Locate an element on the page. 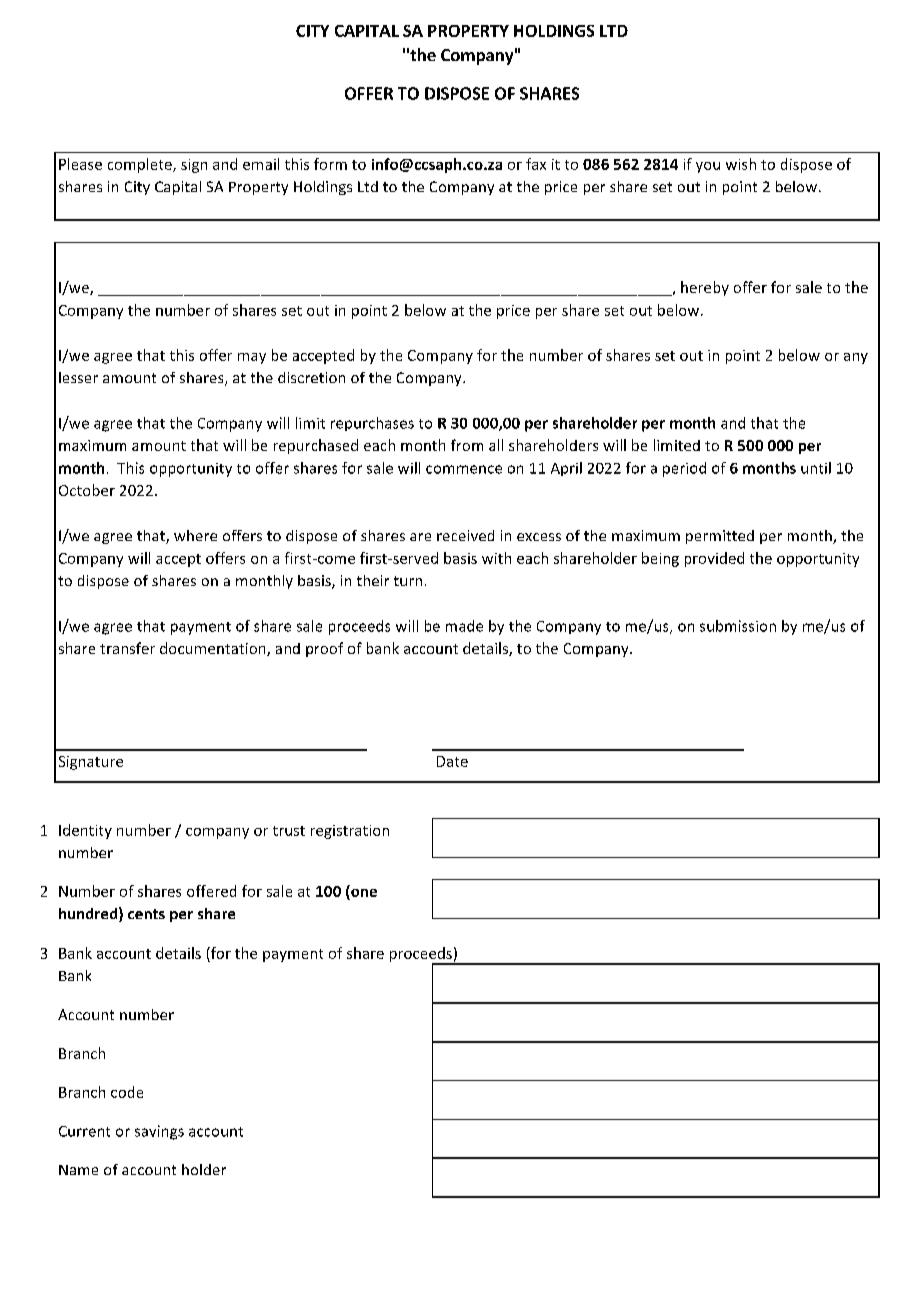 The height and width of the document is (1308, 924). Date is located at coordinates (452, 761).
